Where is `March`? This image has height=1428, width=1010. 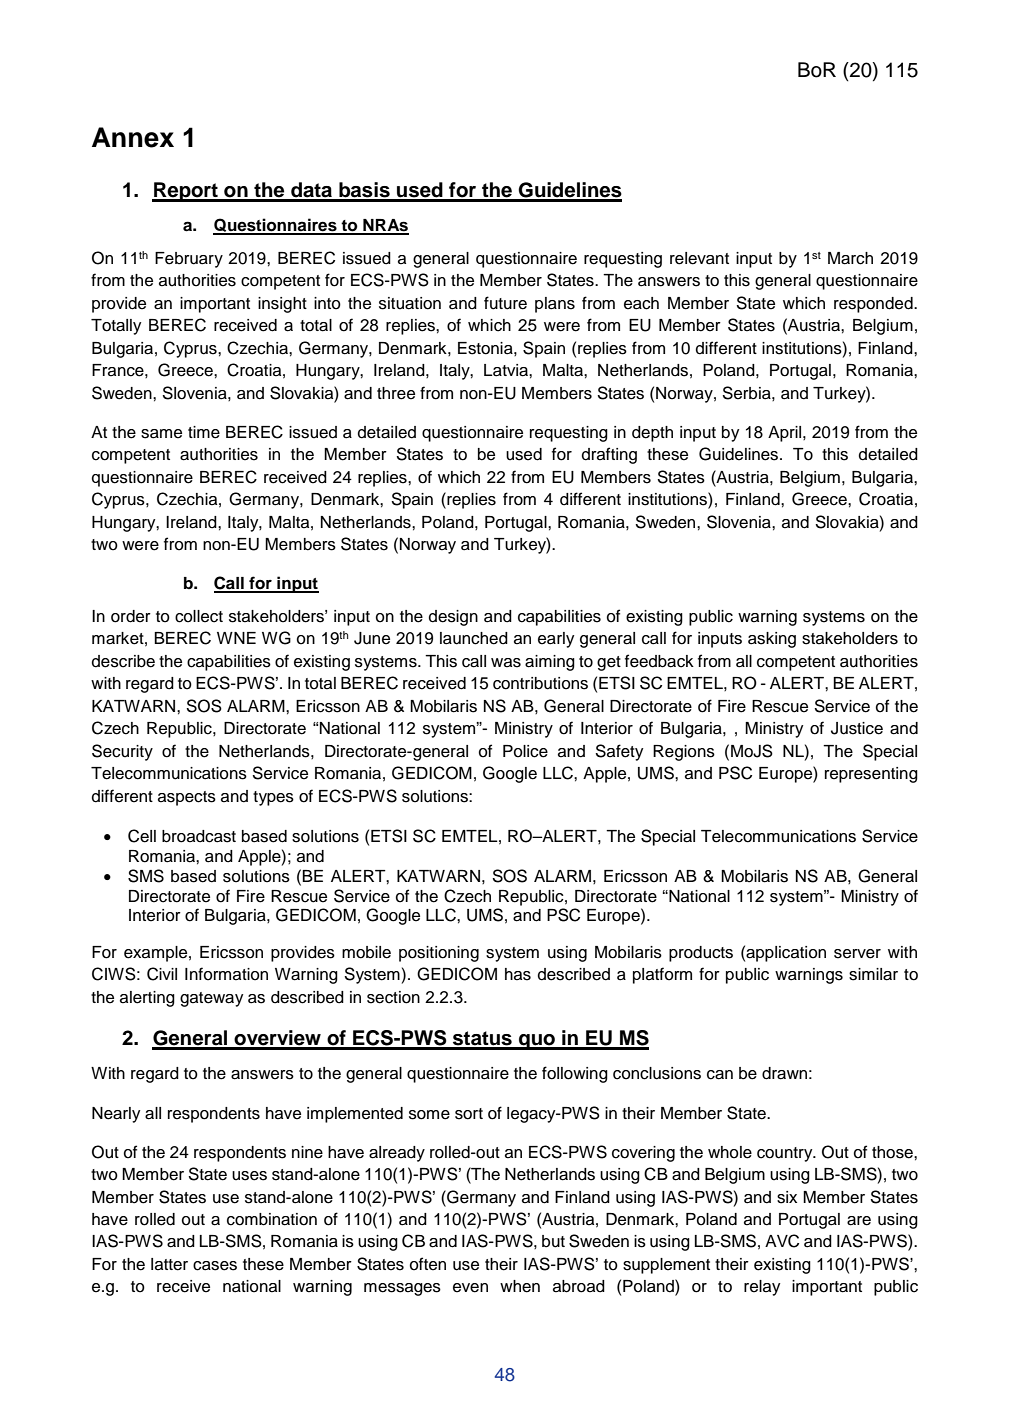 March is located at coordinates (850, 258).
